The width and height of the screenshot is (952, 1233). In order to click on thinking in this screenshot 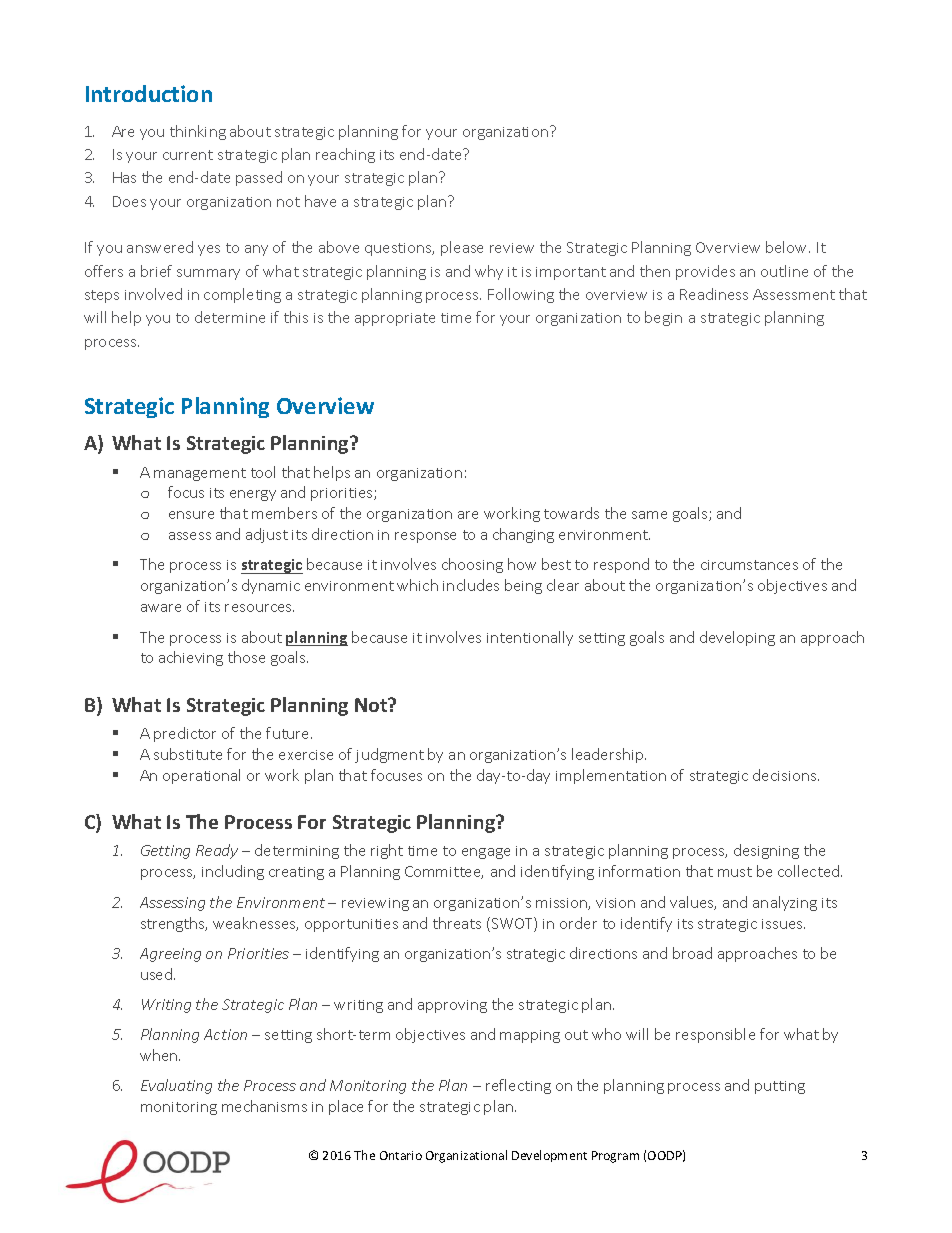, I will do `click(198, 132)`.
